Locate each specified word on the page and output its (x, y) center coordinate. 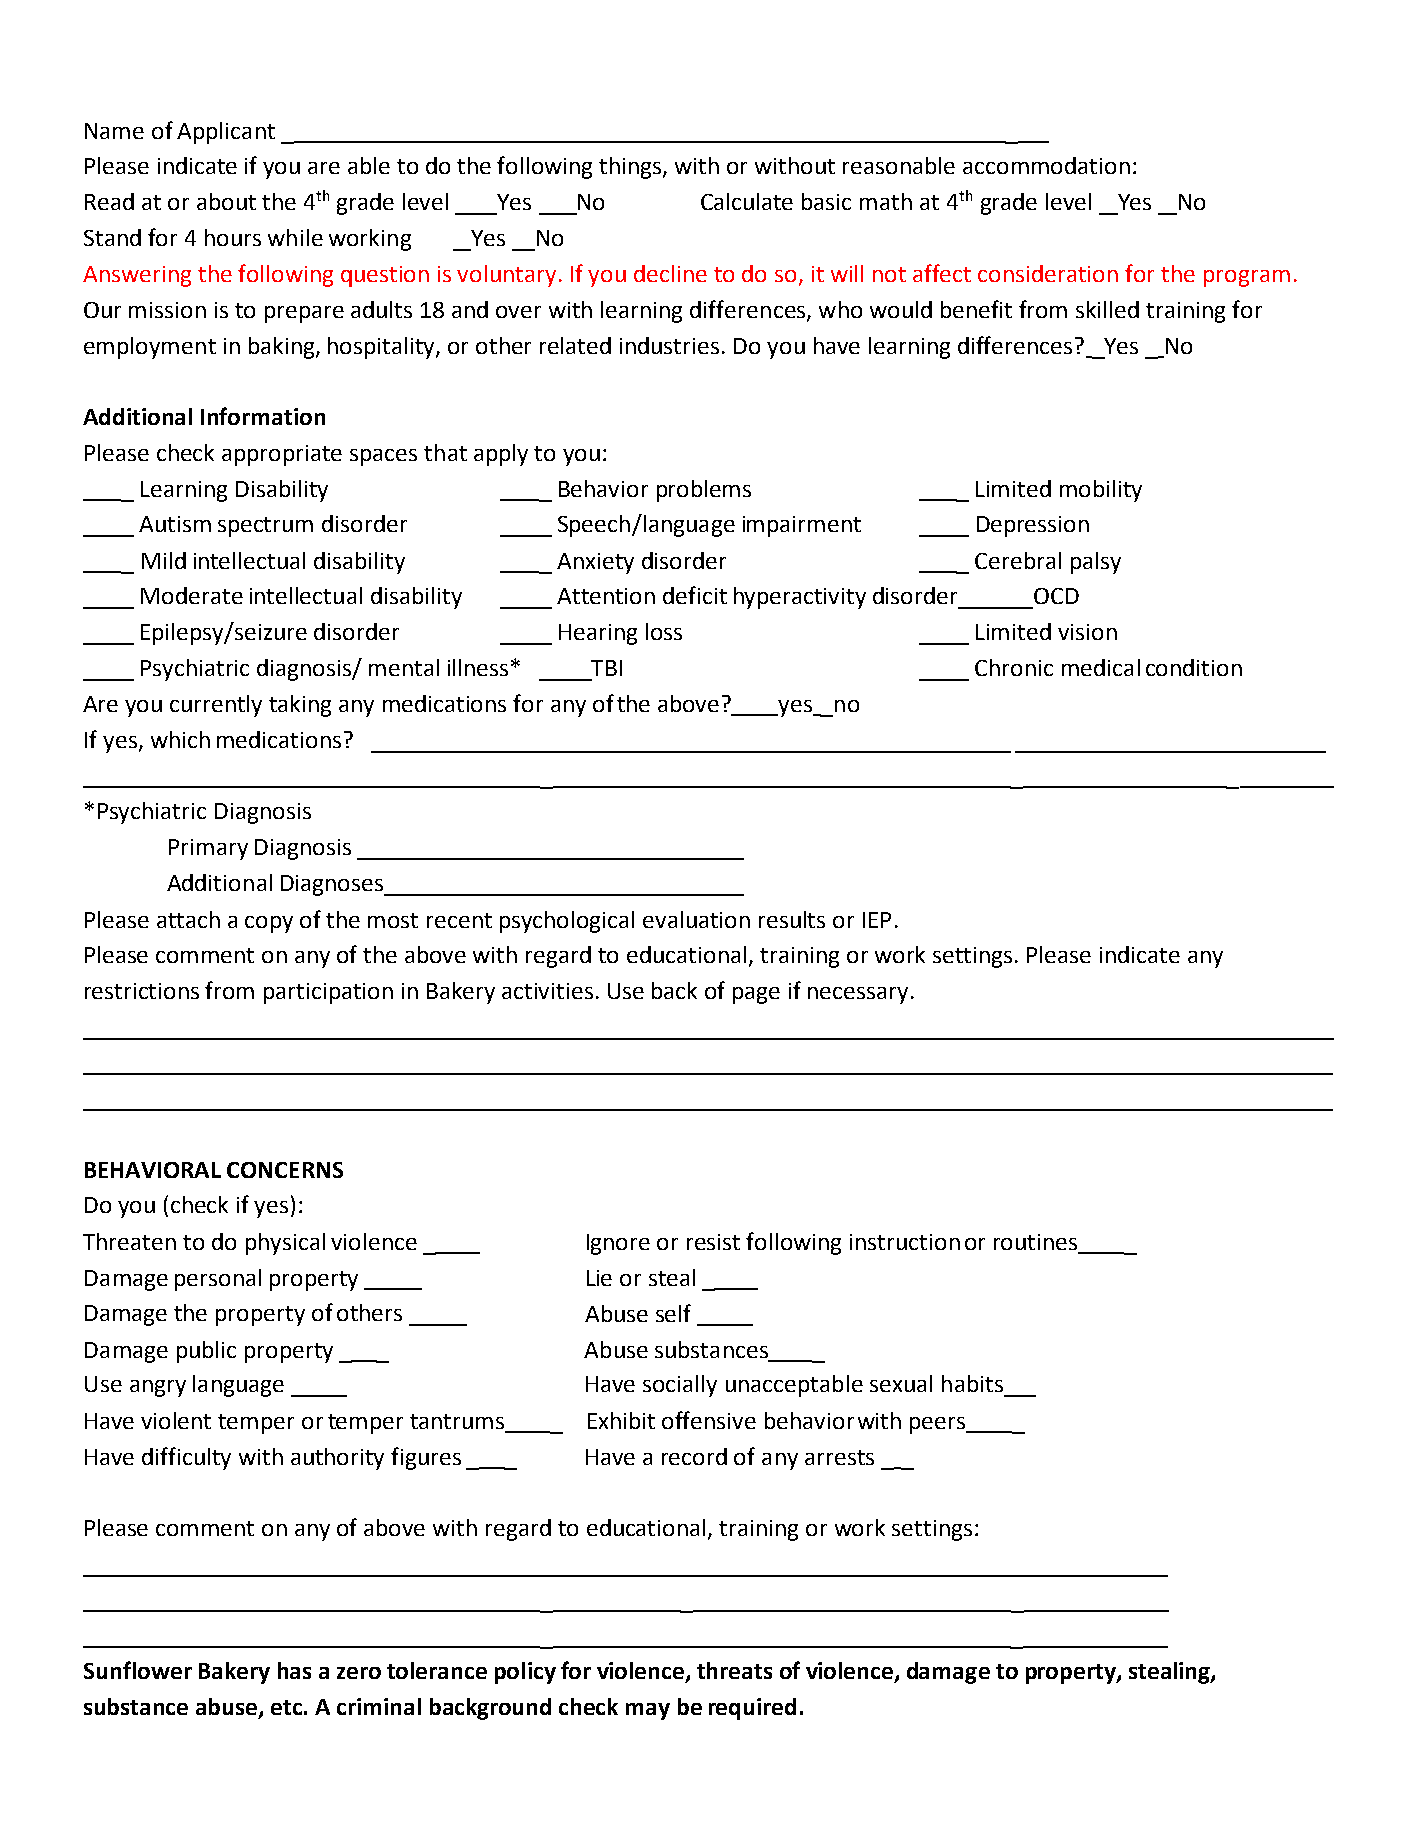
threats (734, 1670)
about (226, 201)
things (631, 168)
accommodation (1046, 165)
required (752, 1709)
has (294, 1670)
